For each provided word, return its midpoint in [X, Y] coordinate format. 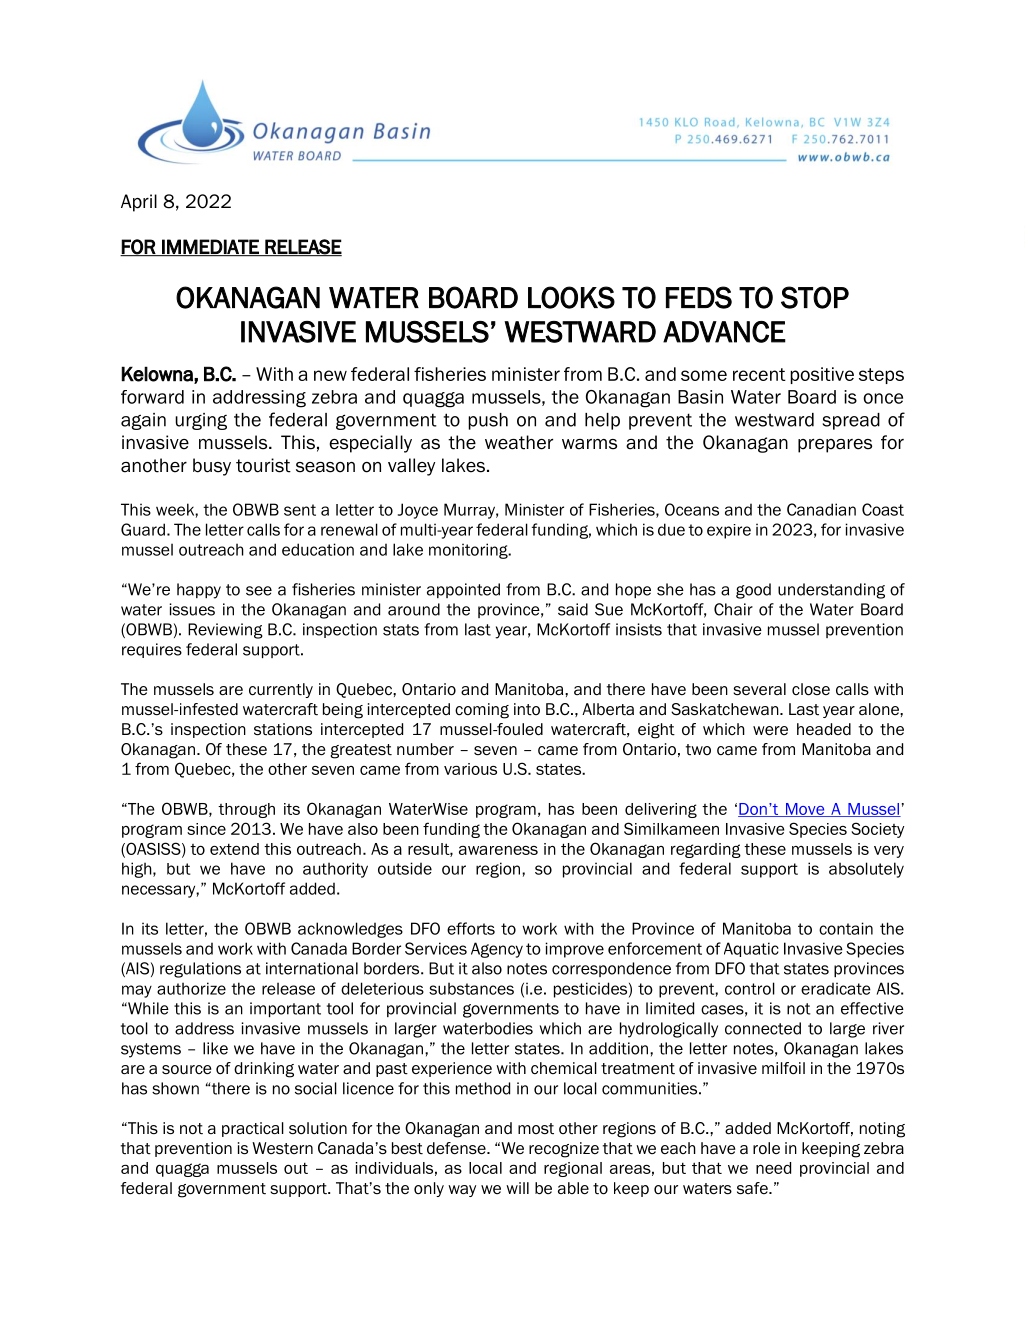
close [811, 689]
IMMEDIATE [210, 247]
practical [253, 1129]
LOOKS [571, 297]
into [527, 709]
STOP [815, 297]
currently [281, 690]
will [517, 1188]
